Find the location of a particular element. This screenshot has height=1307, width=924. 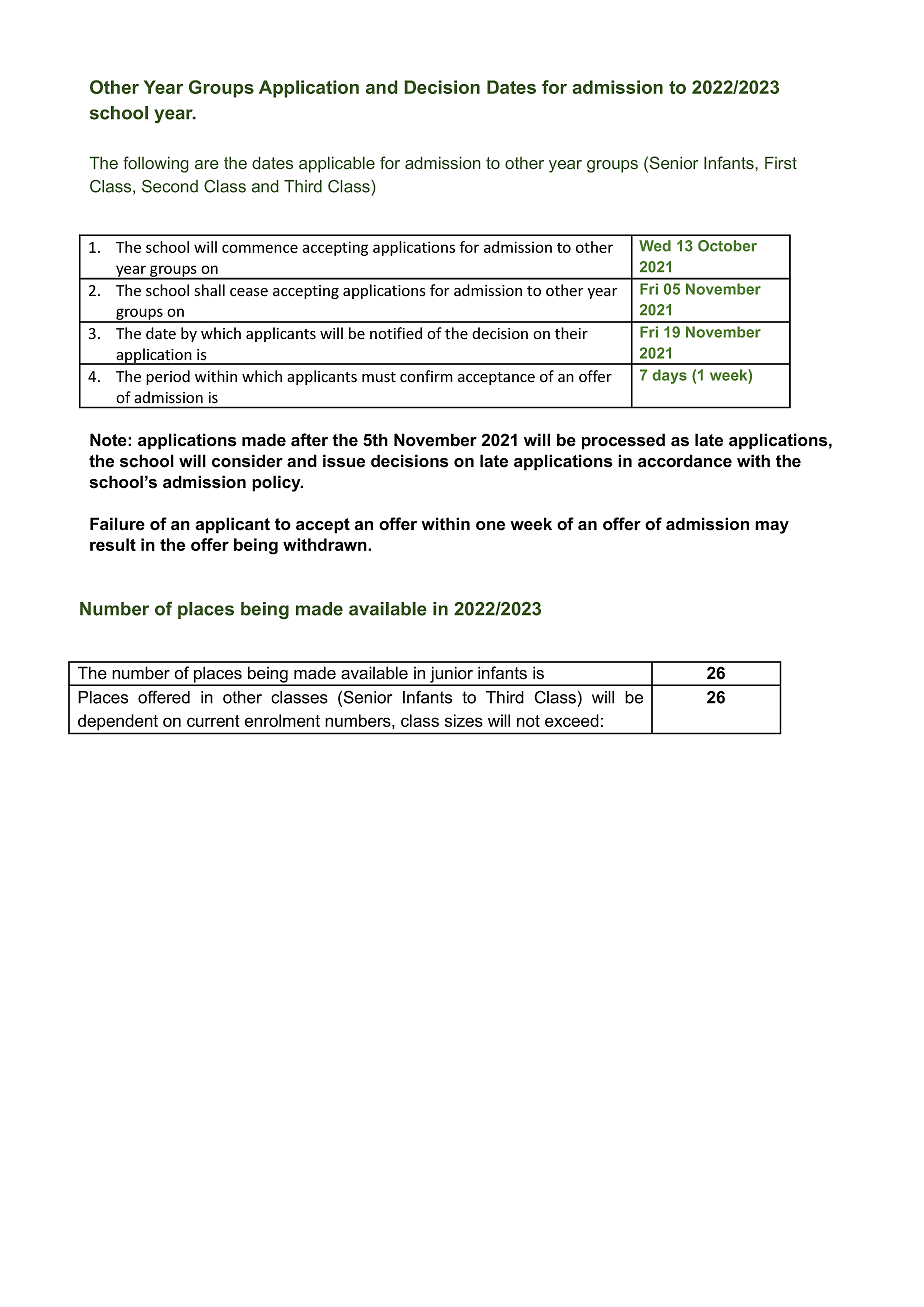

sizes is located at coordinates (464, 720).
